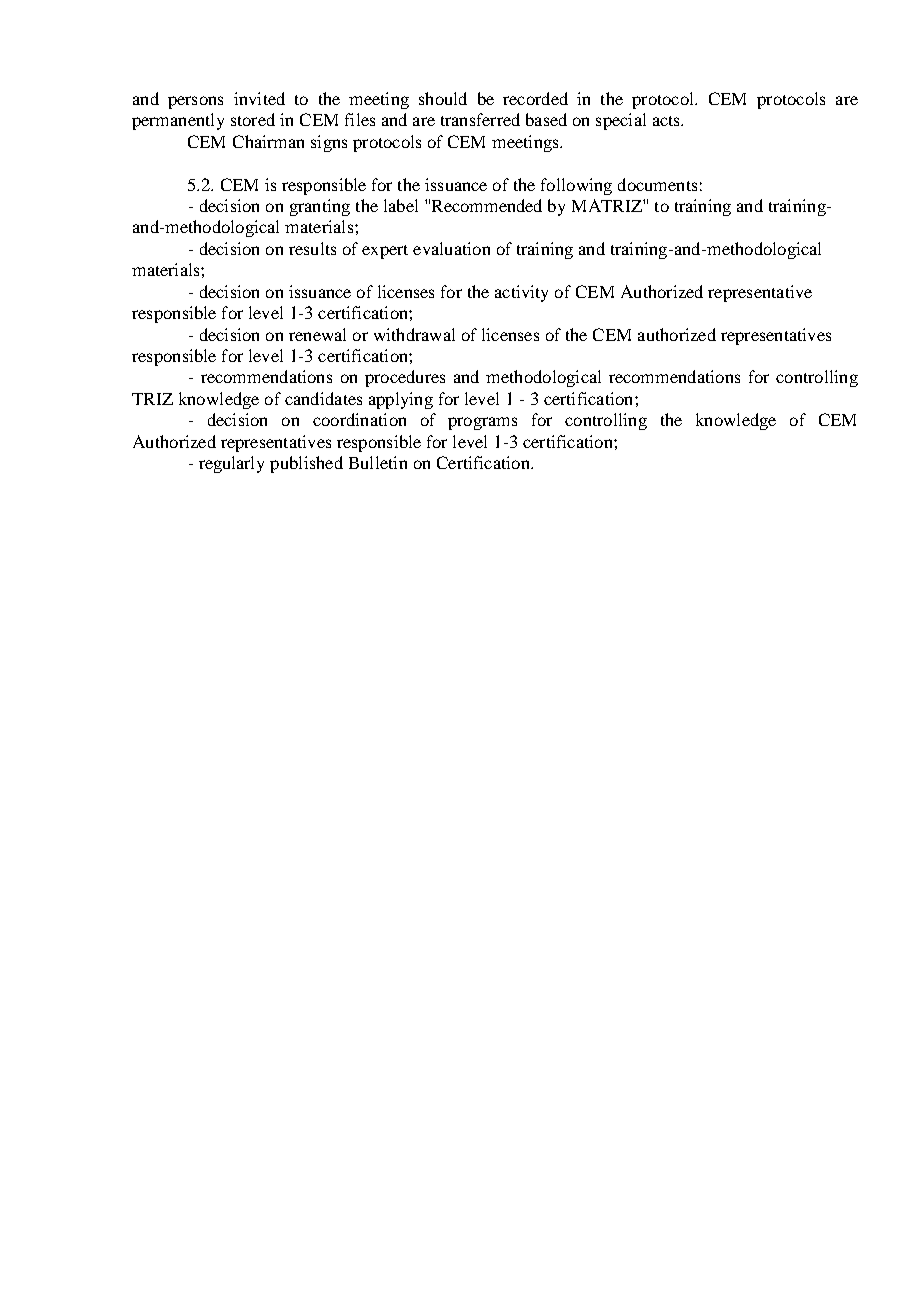 The image size is (924, 1308). What do you see at coordinates (231, 464) in the screenshot?
I see `regularly` at bounding box center [231, 464].
